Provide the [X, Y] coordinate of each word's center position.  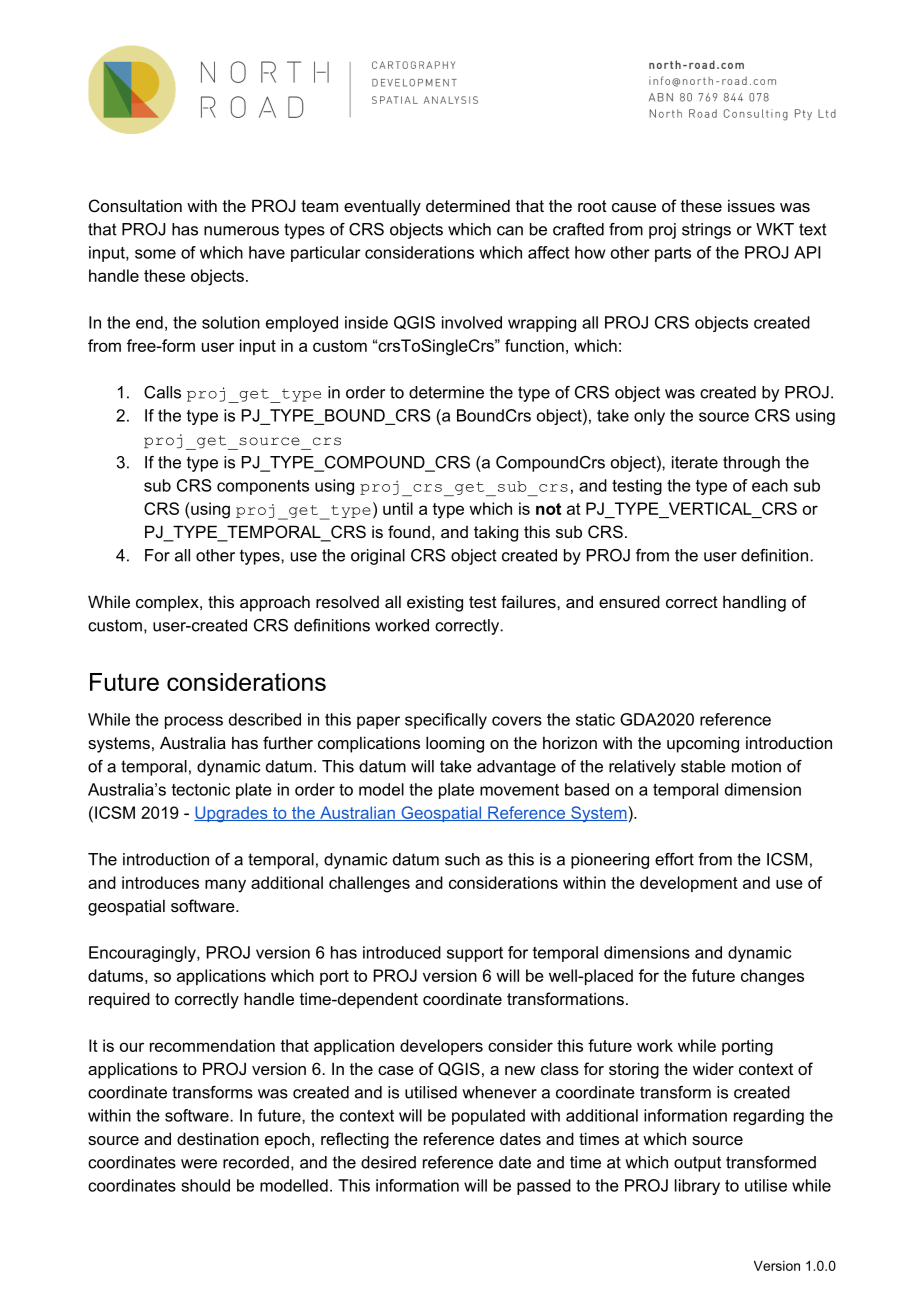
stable [703, 766]
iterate [695, 462]
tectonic [201, 789]
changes [772, 977]
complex [168, 603]
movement [519, 790]
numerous [241, 231]
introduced [402, 952]
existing [435, 603]
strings [706, 231]
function [534, 345]
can [510, 231]
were [199, 1164]
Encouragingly [143, 954]
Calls [162, 392]
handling [754, 603]
